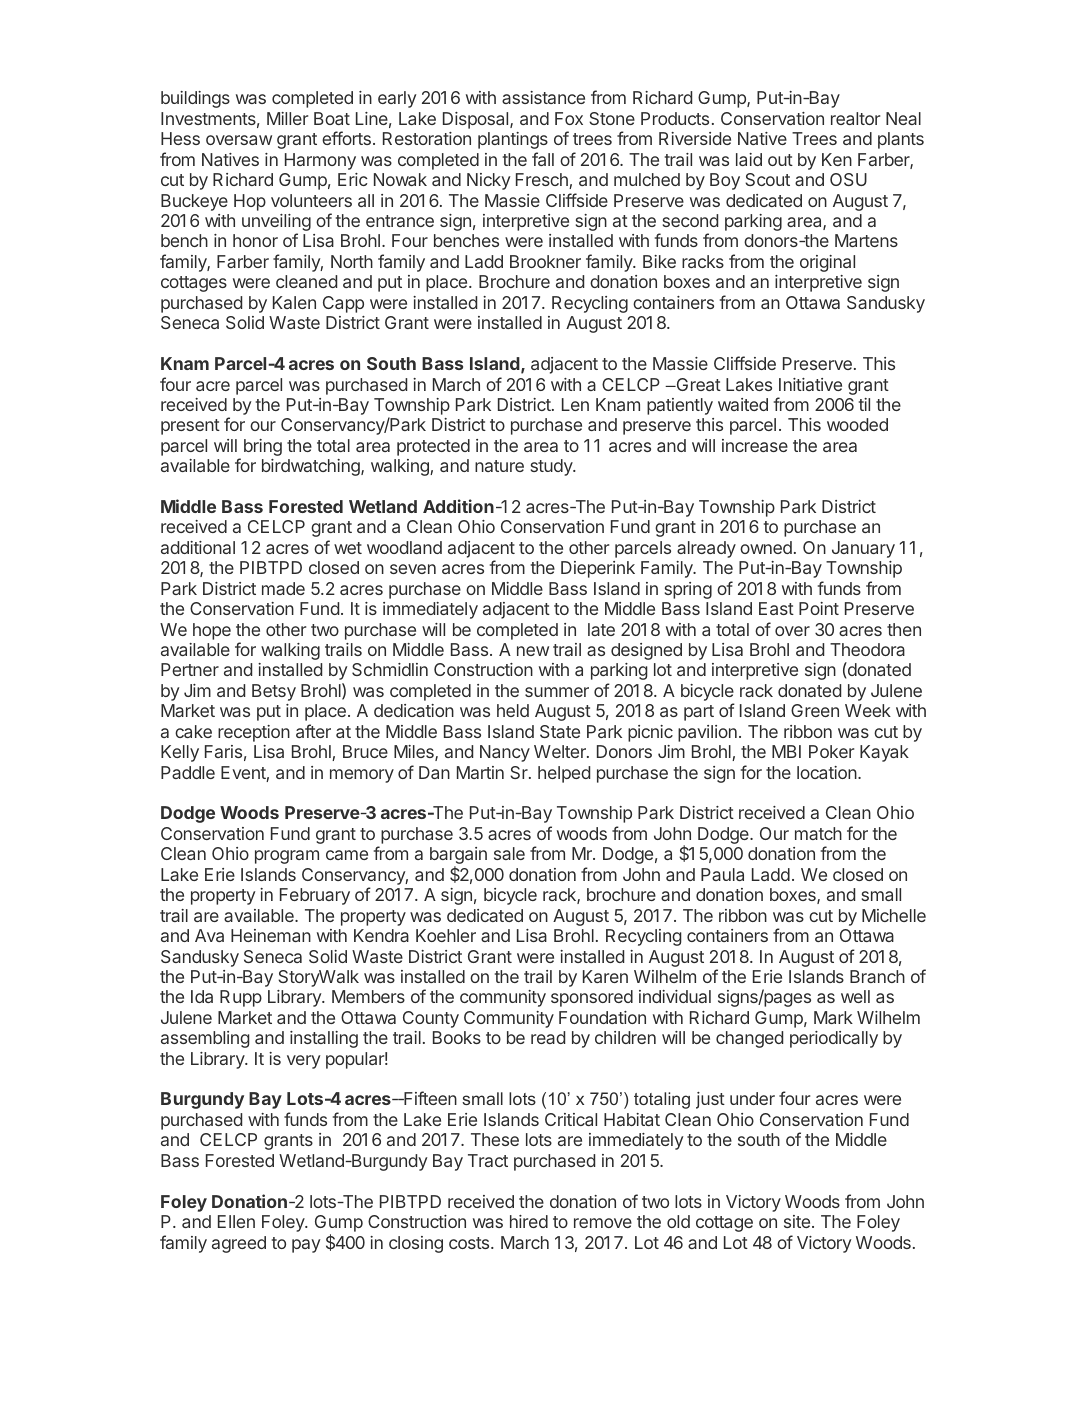  Describe the element at coordinates (236, 1221) in the document. I see `Ellen` at that location.
